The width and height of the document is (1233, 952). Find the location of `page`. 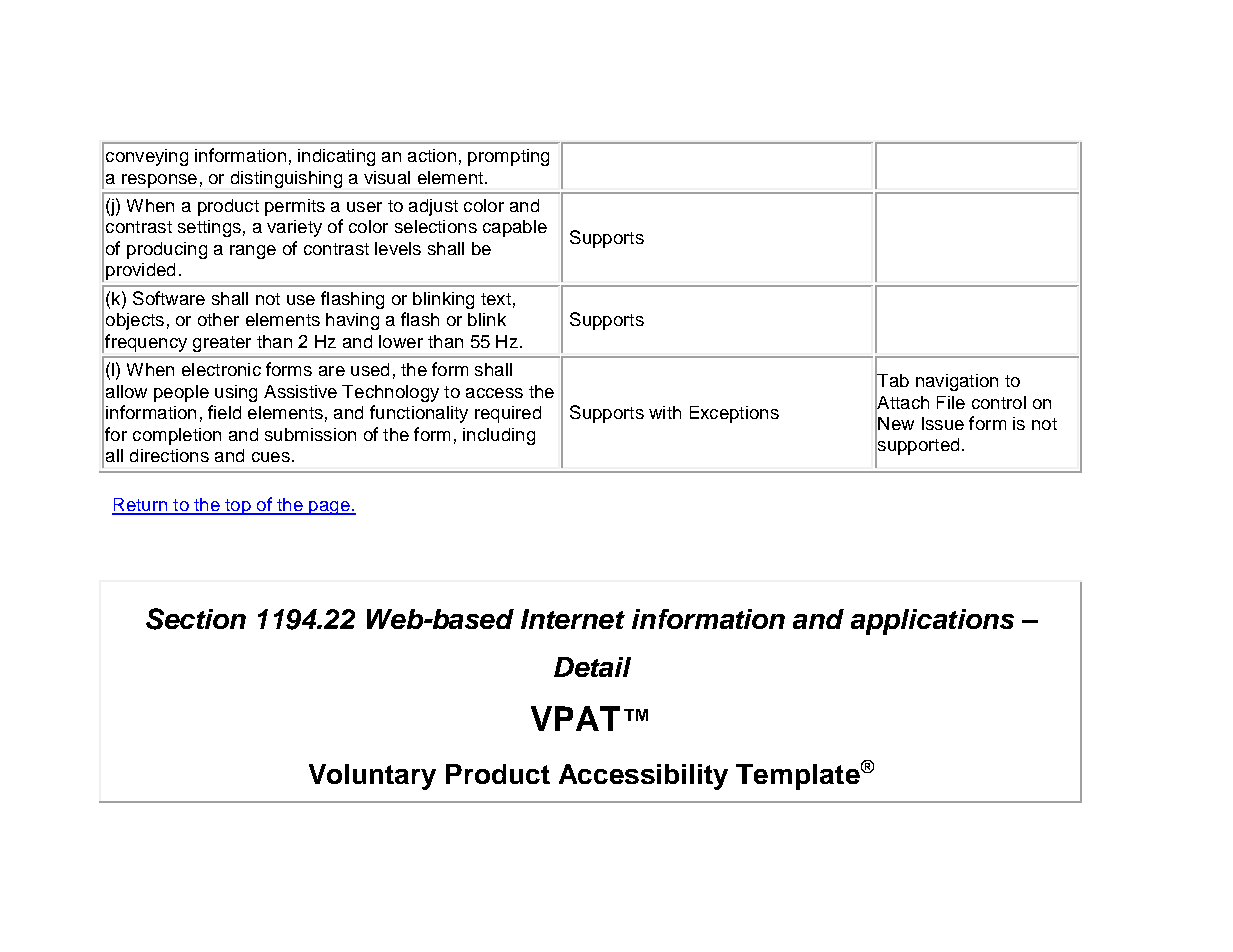

page is located at coordinates (329, 508).
